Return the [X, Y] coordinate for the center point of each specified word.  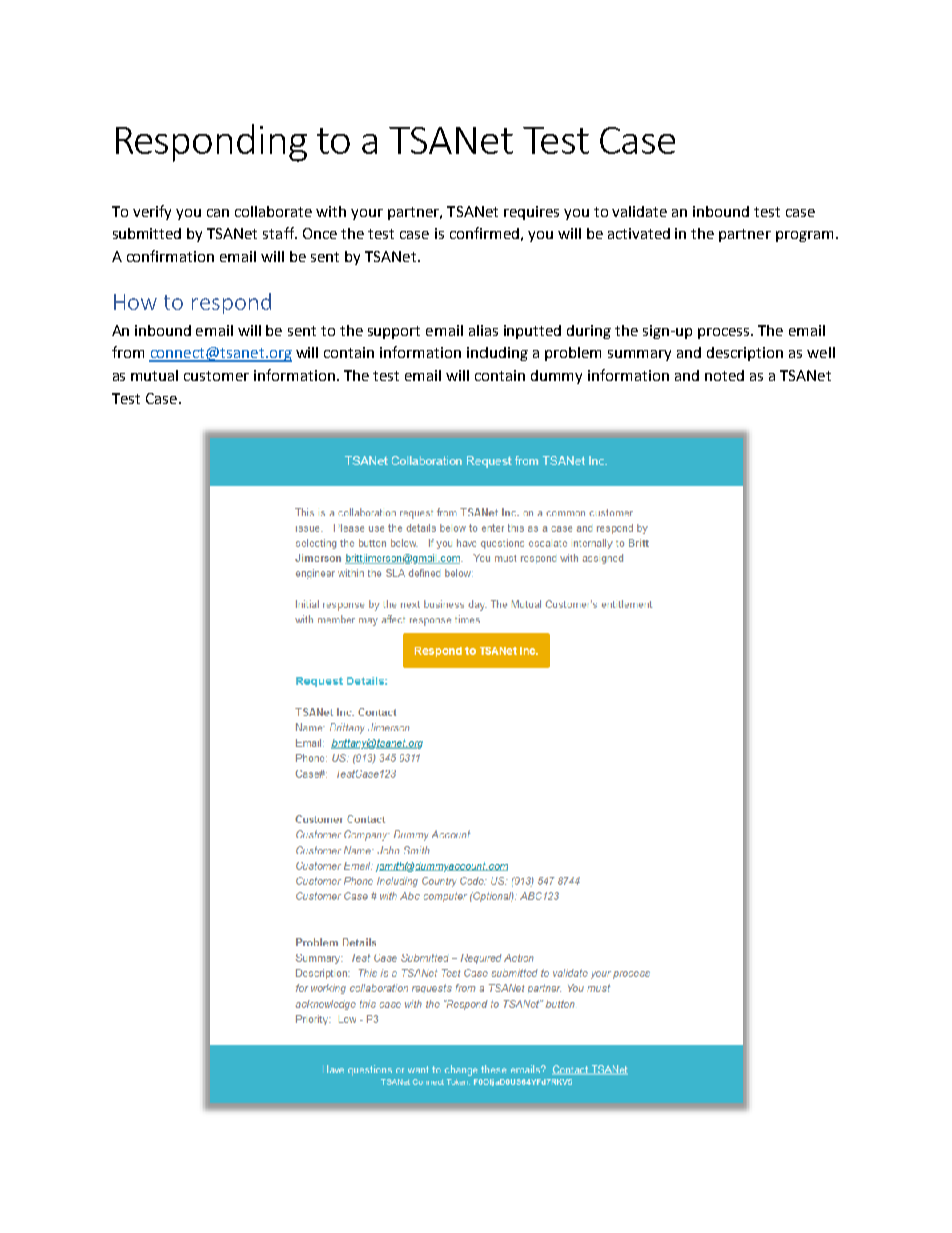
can [218, 213]
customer [216, 376]
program [806, 236]
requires [531, 213]
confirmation [170, 256]
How [135, 302]
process [725, 333]
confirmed [484, 233]
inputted [532, 332]
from [128, 352]
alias [483, 330]
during [589, 332]
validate [639, 211]
